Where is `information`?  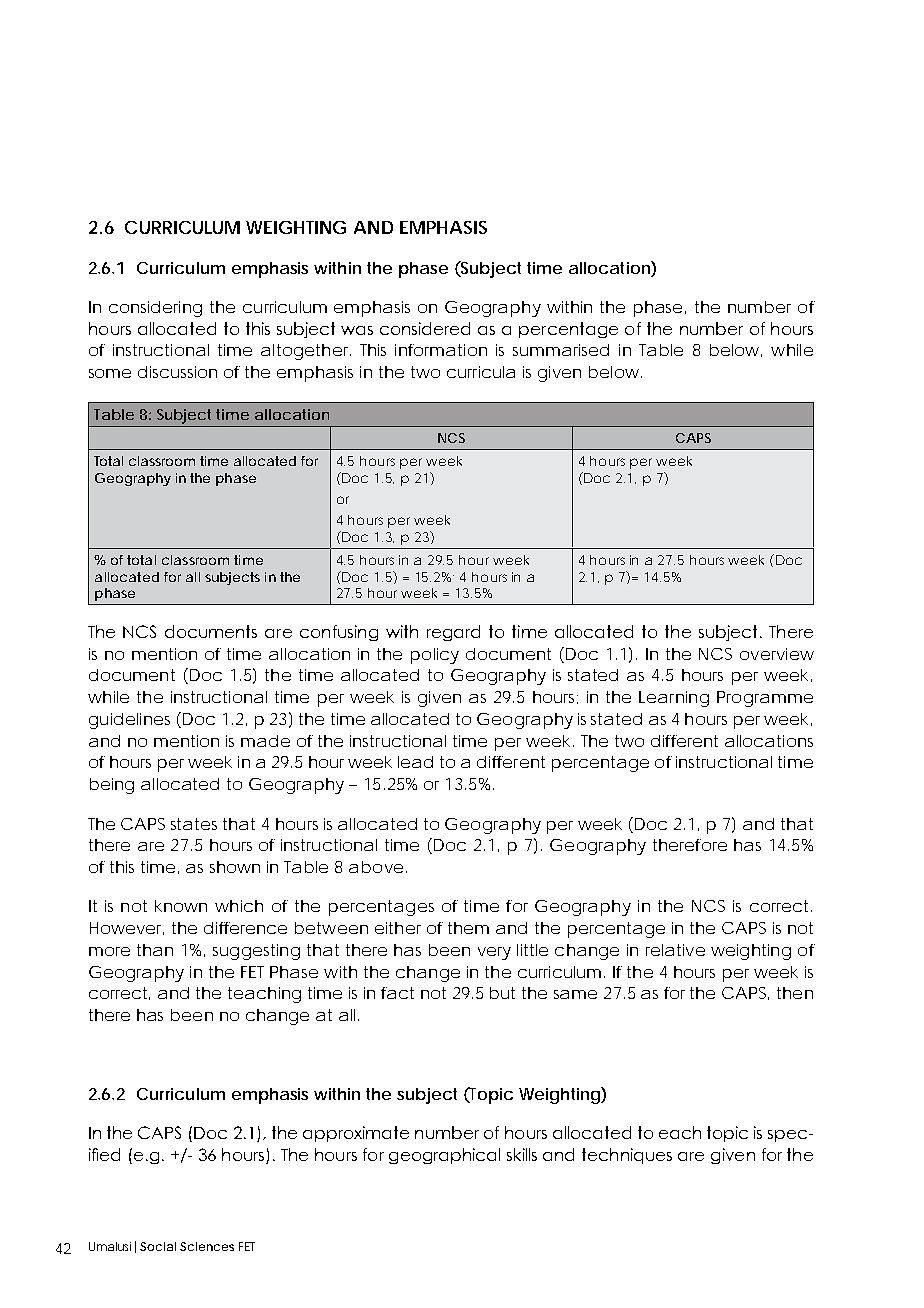 information is located at coordinates (441, 350).
